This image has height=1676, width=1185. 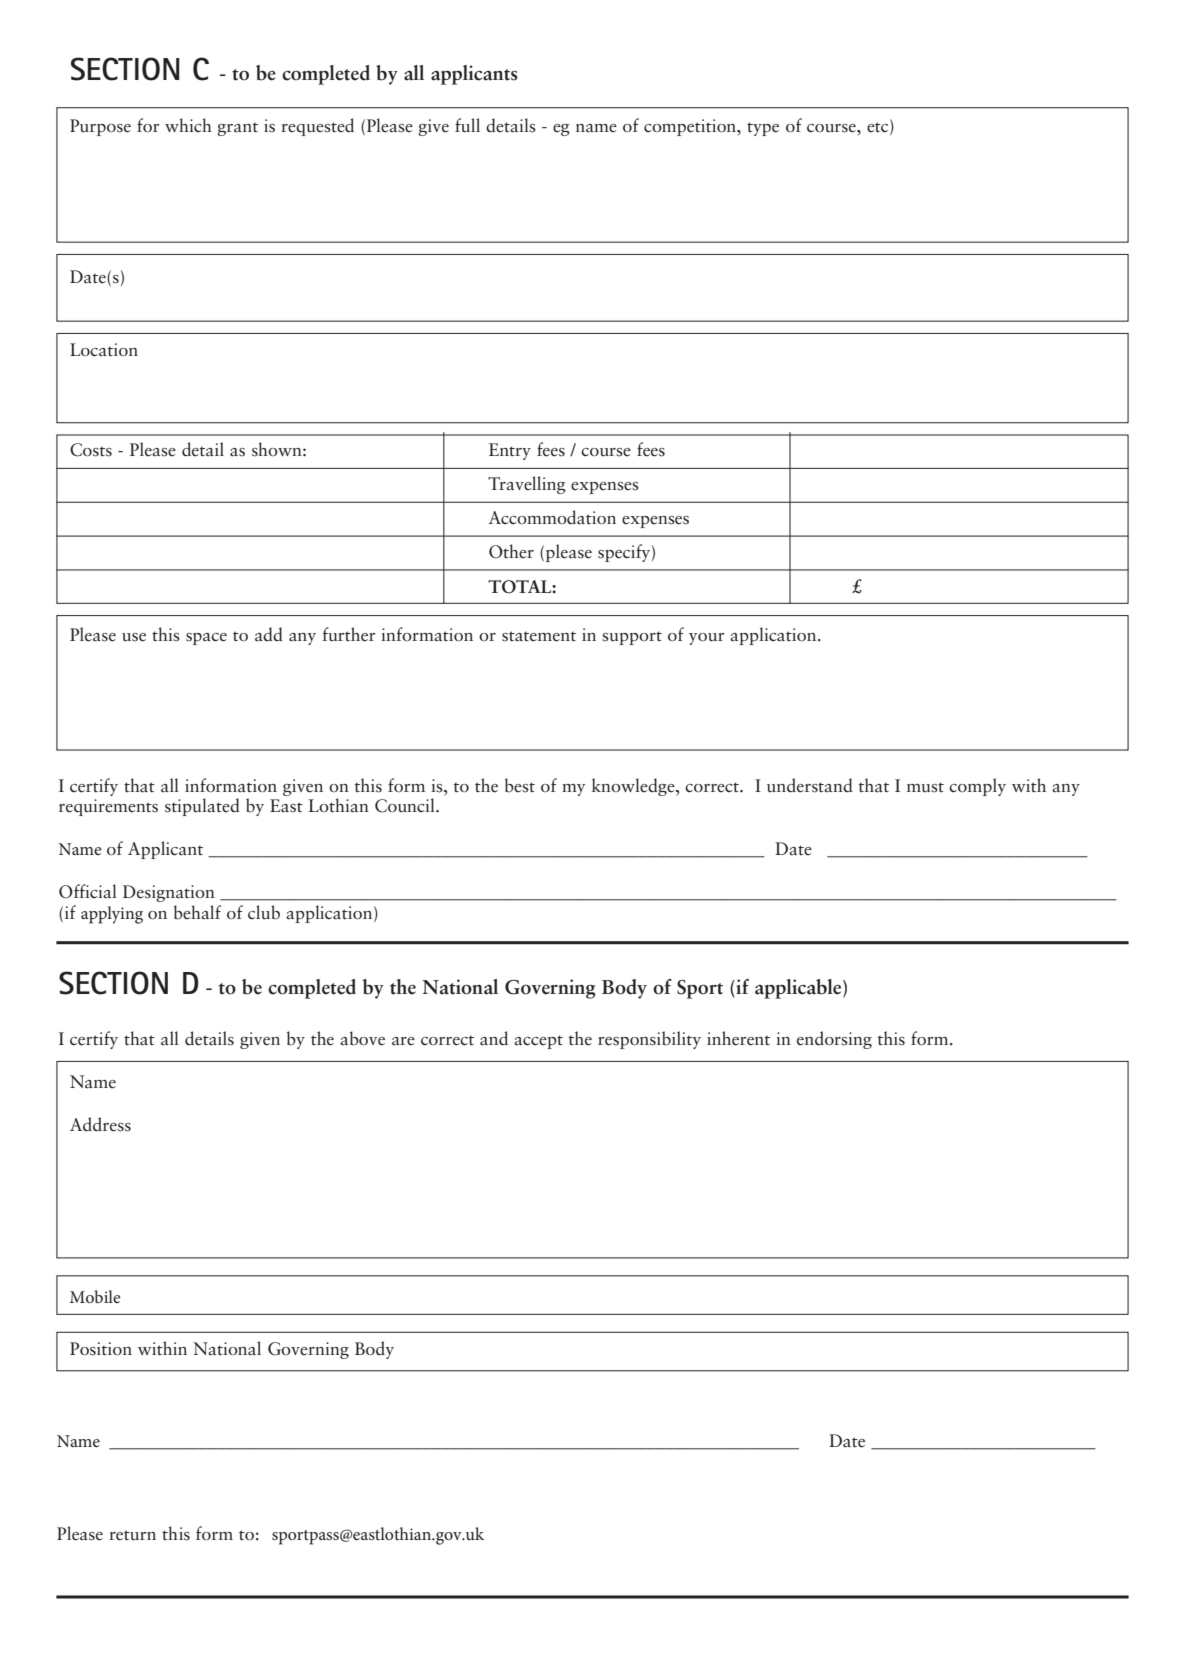 What do you see at coordinates (763, 129) in the image?
I see `type` at bounding box center [763, 129].
